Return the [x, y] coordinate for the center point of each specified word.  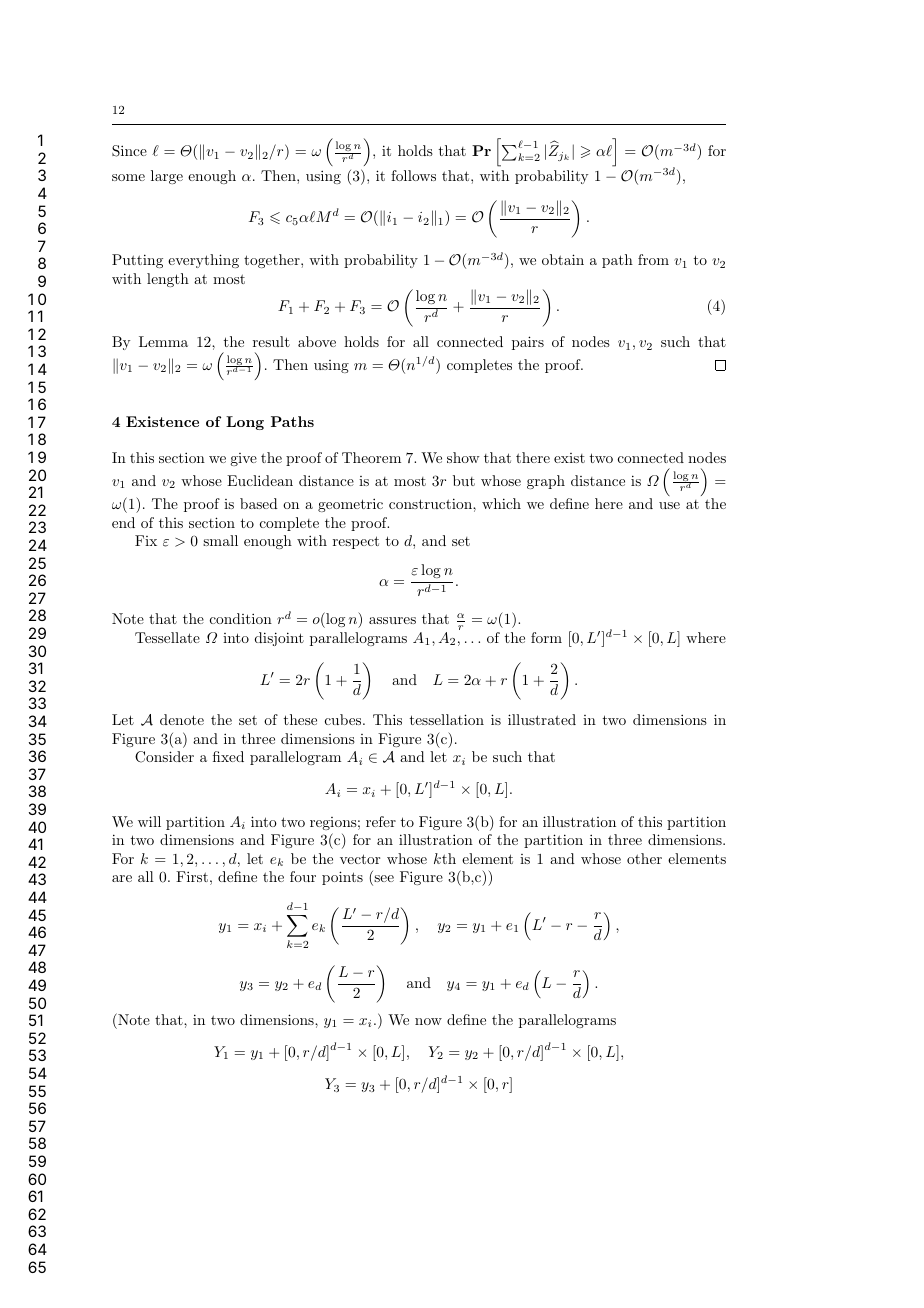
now [428, 1021]
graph [546, 482]
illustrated [542, 719]
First [192, 876]
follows [413, 175]
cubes [344, 719]
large [167, 177]
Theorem [371, 457]
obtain [563, 259]
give [243, 459]
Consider [164, 757]
